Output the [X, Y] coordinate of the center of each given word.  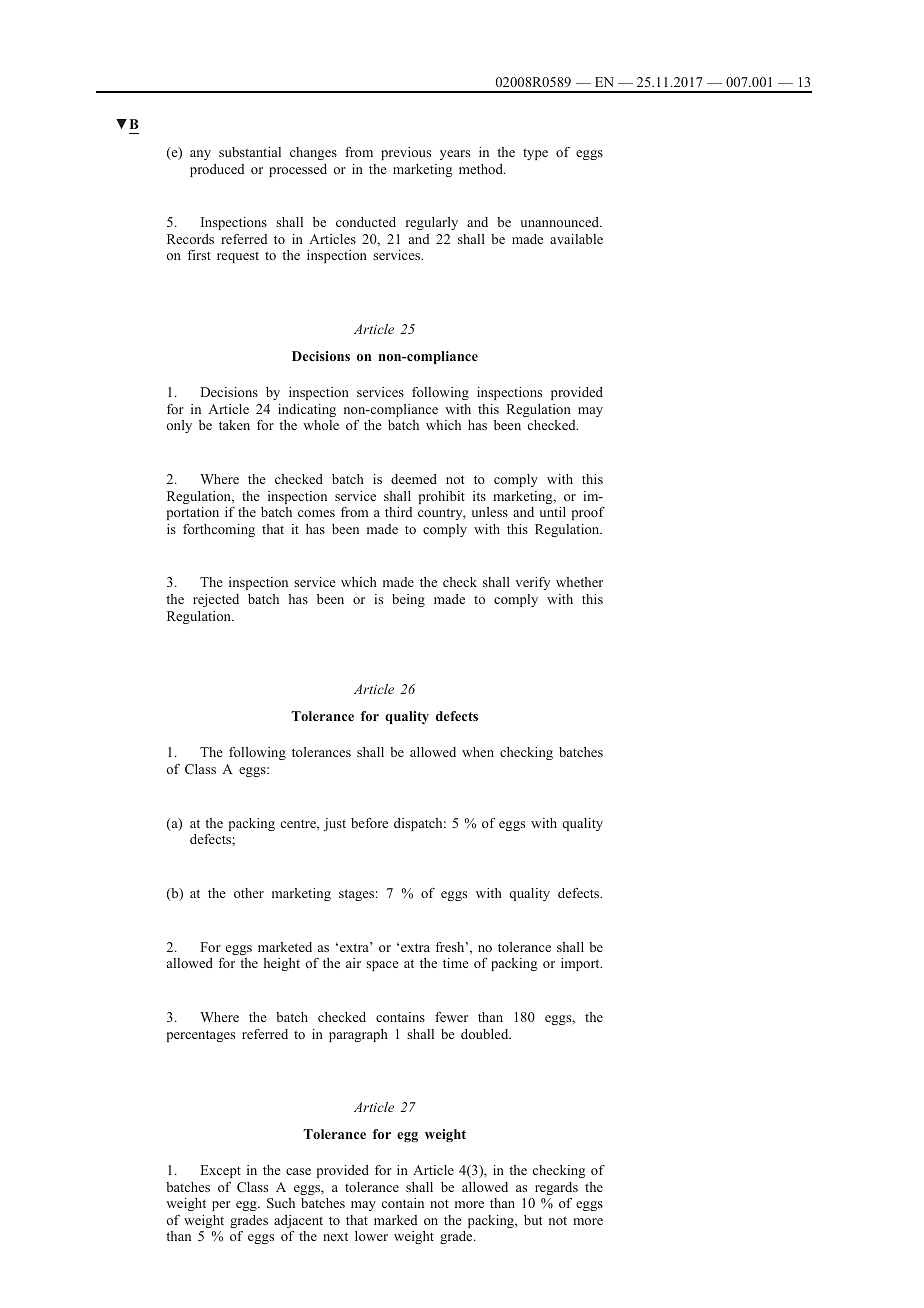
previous [406, 153]
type [535, 154]
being [408, 600]
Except [221, 1171]
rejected [216, 600]
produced [217, 170]
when [478, 752]
